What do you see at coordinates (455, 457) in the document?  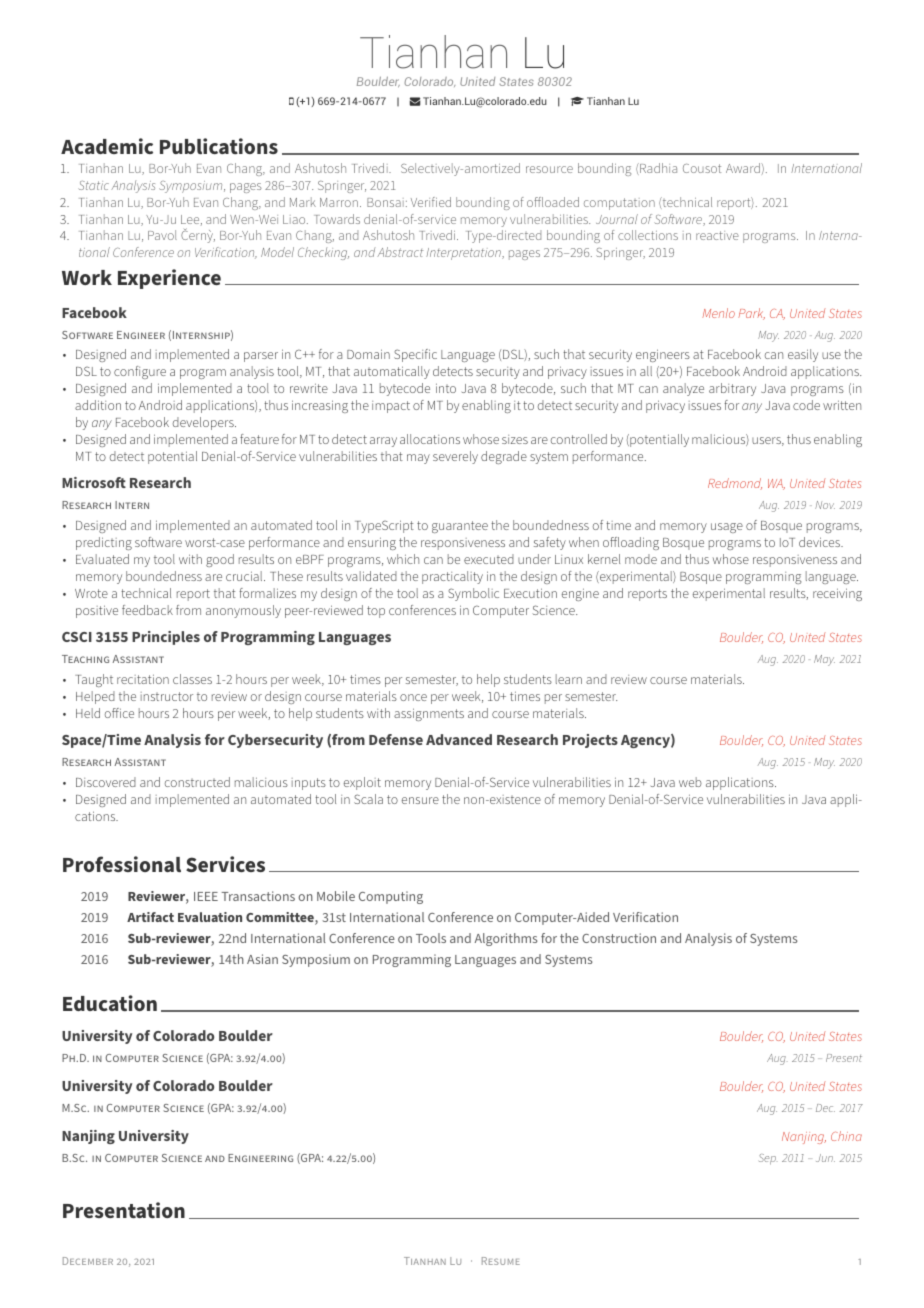 I see `severely` at bounding box center [455, 457].
